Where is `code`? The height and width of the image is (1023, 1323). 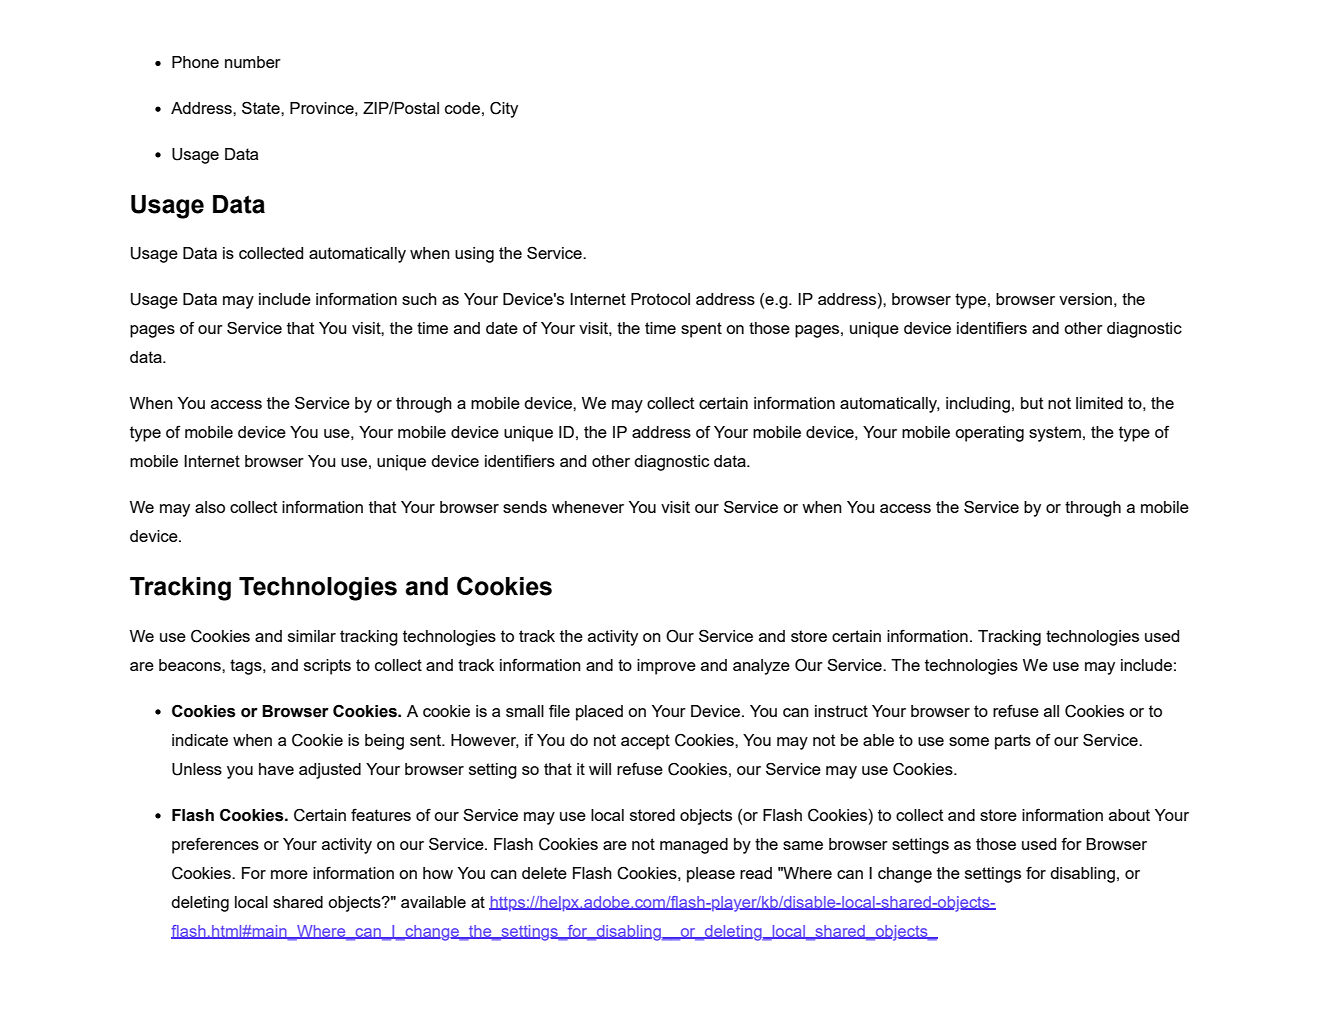 code is located at coordinates (462, 108).
